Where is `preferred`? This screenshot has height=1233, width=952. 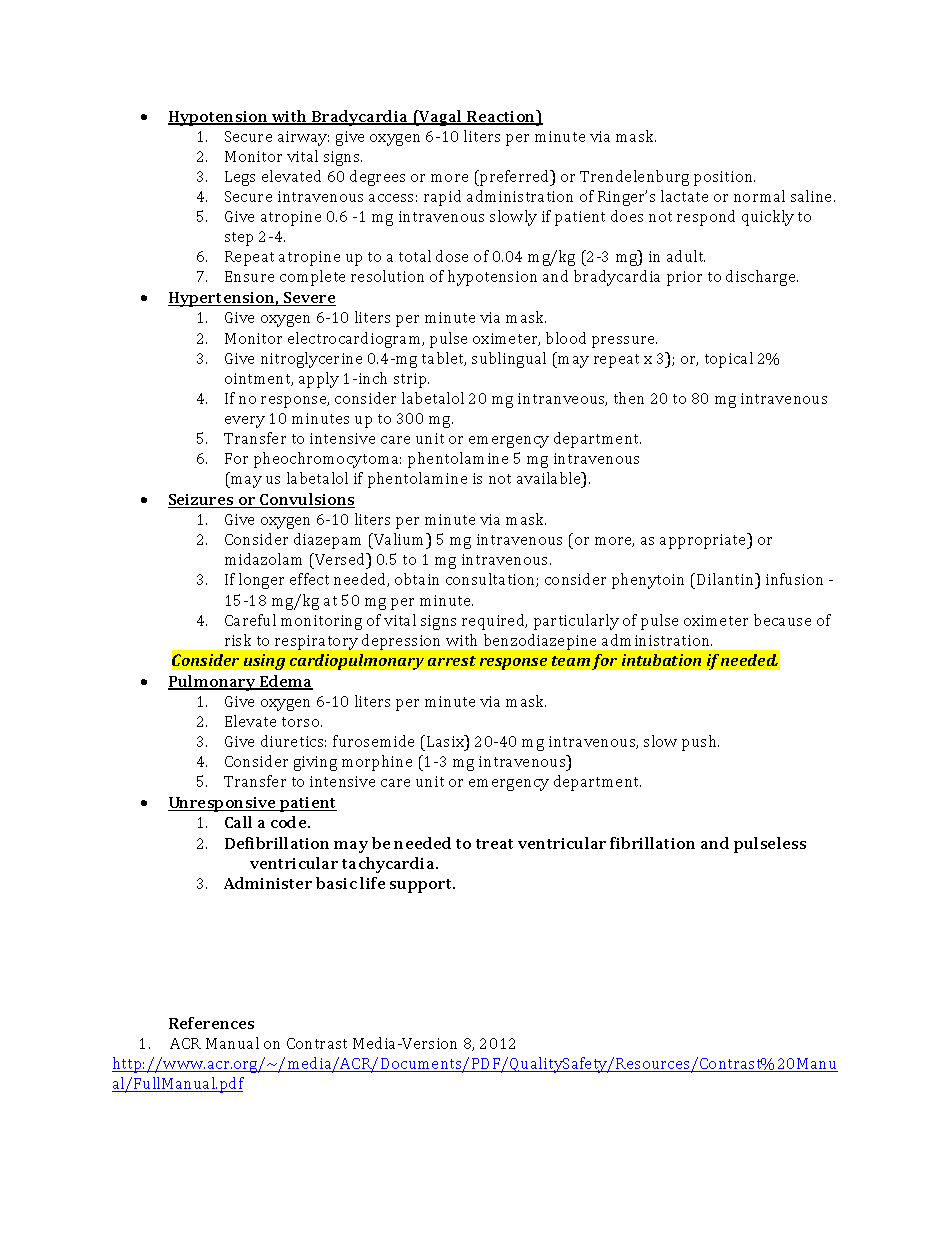 preferred is located at coordinates (515, 178).
